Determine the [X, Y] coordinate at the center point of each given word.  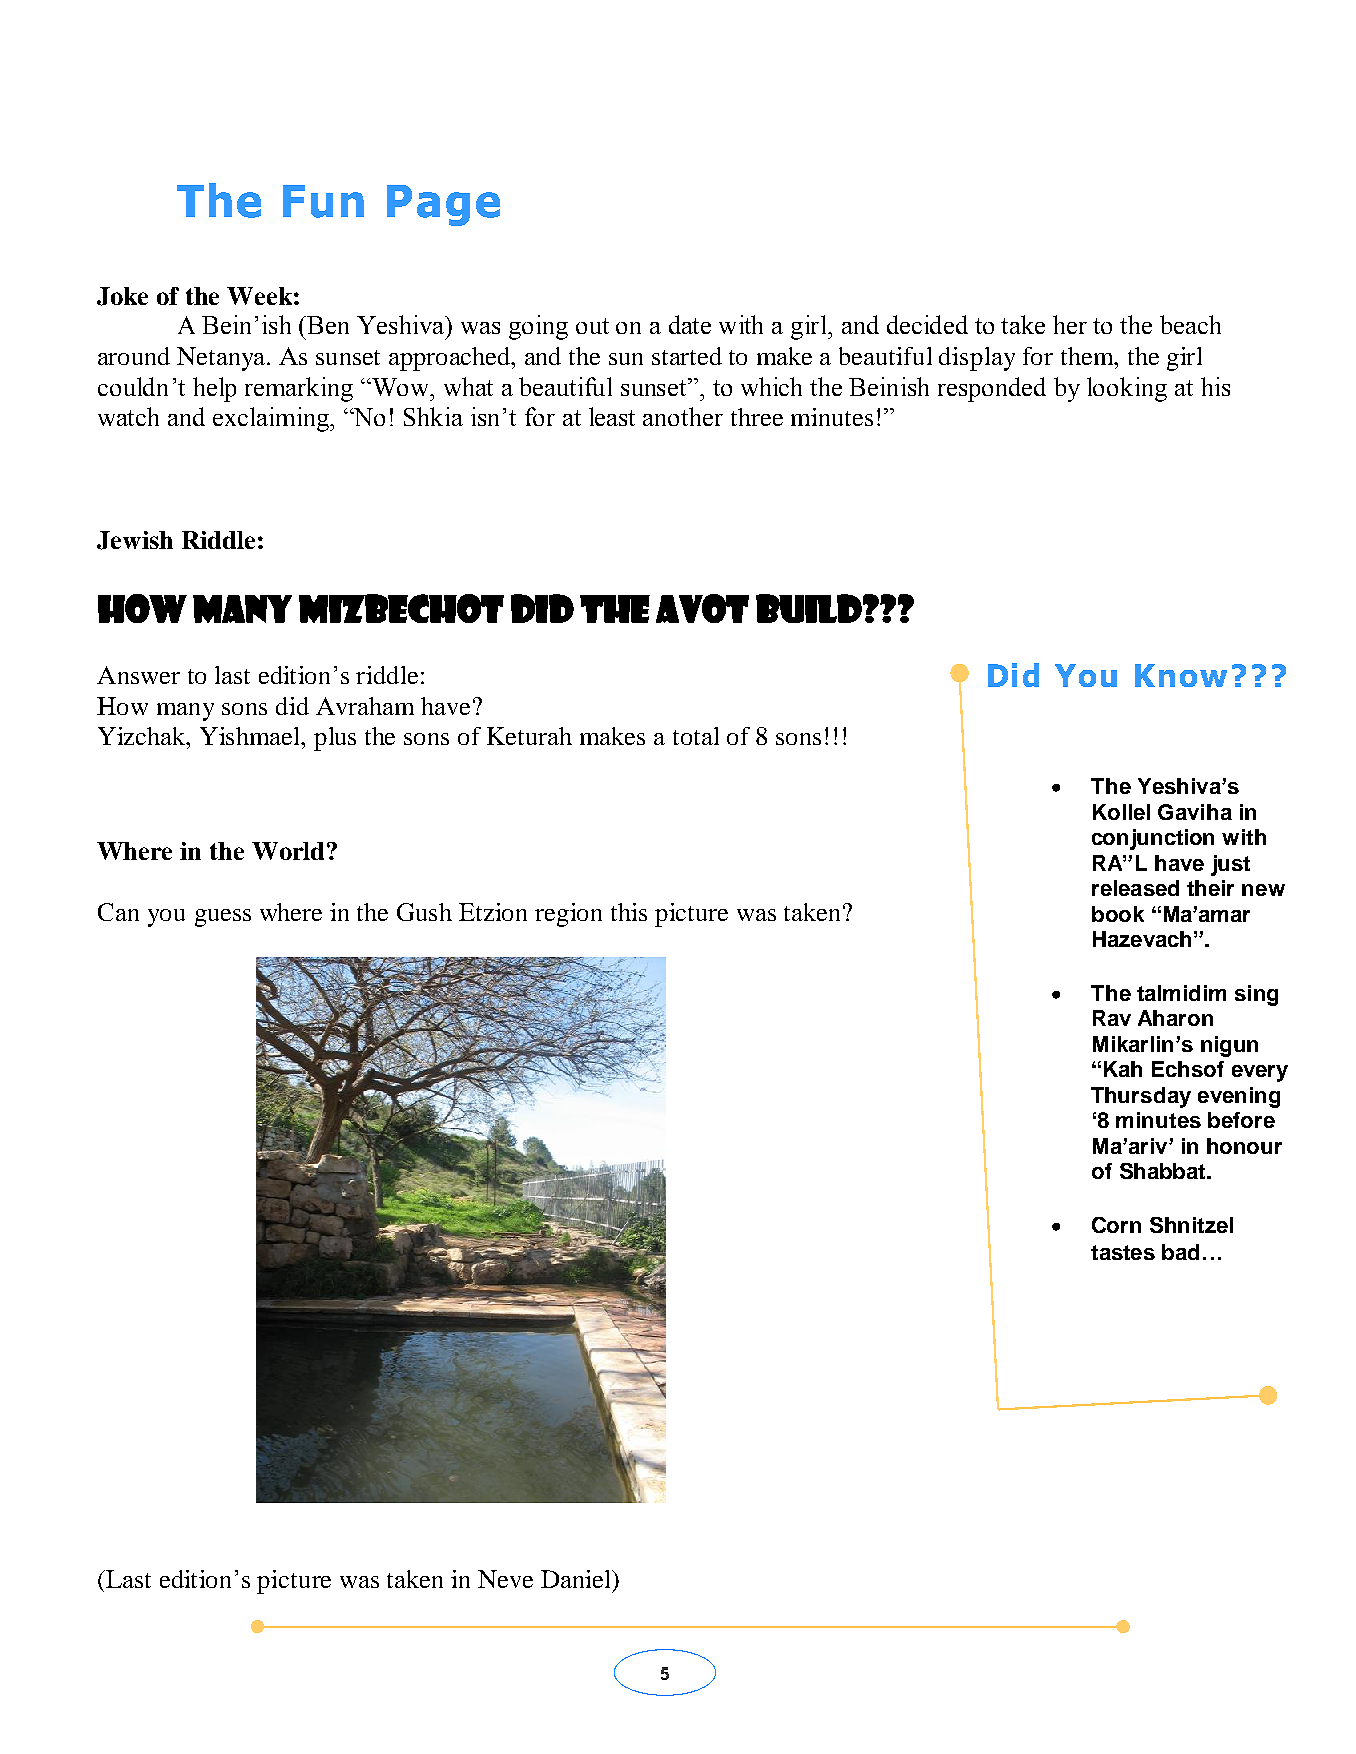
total [696, 736]
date [690, 324]
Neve [505, 1579]
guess [223, 918]
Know [1181, 675]
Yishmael [251, 736]
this [629, 912]
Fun [323, 201]
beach [1190, 324]
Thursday [1141, 1097]
